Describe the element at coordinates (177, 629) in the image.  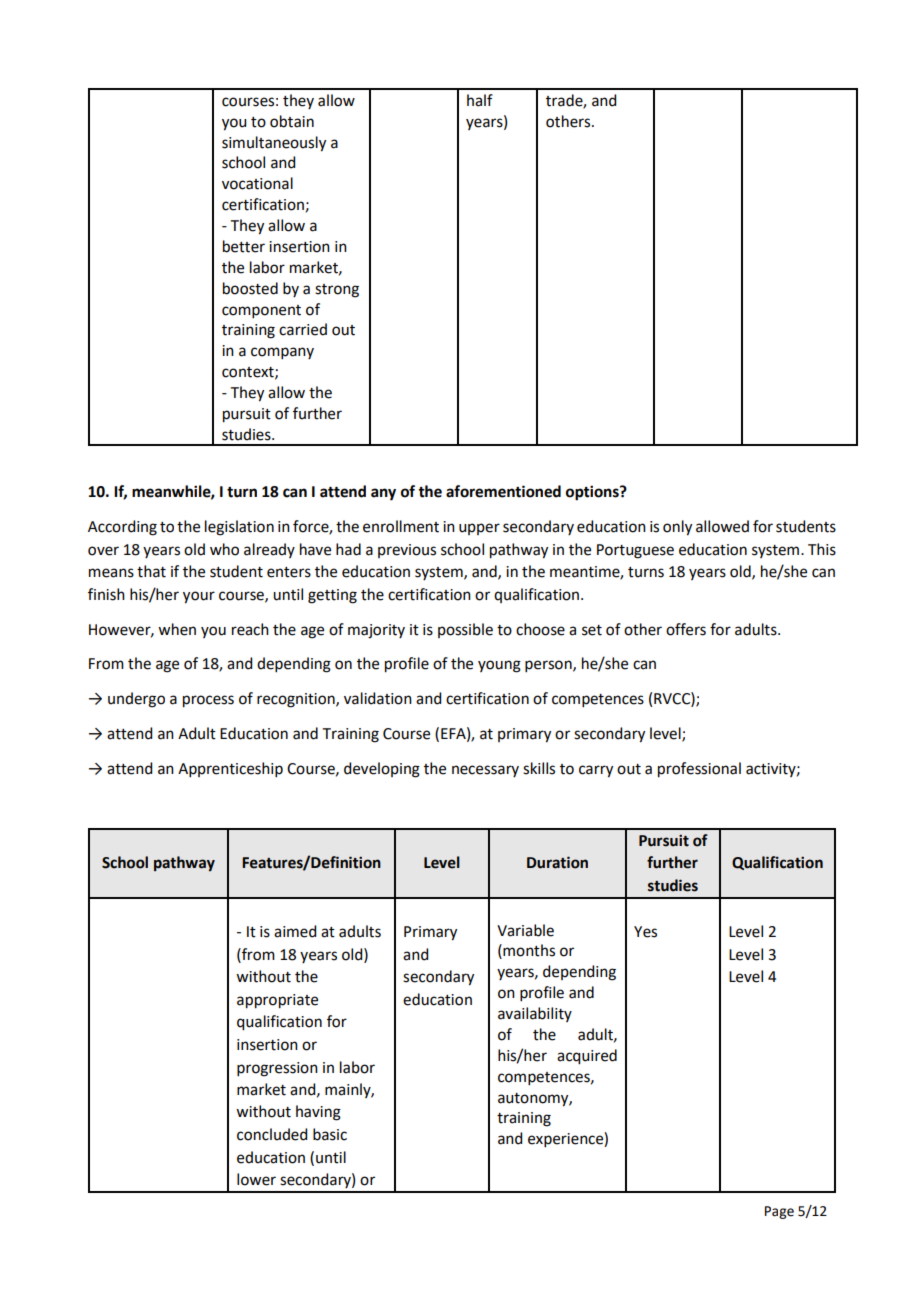
I see `when` at that location.
